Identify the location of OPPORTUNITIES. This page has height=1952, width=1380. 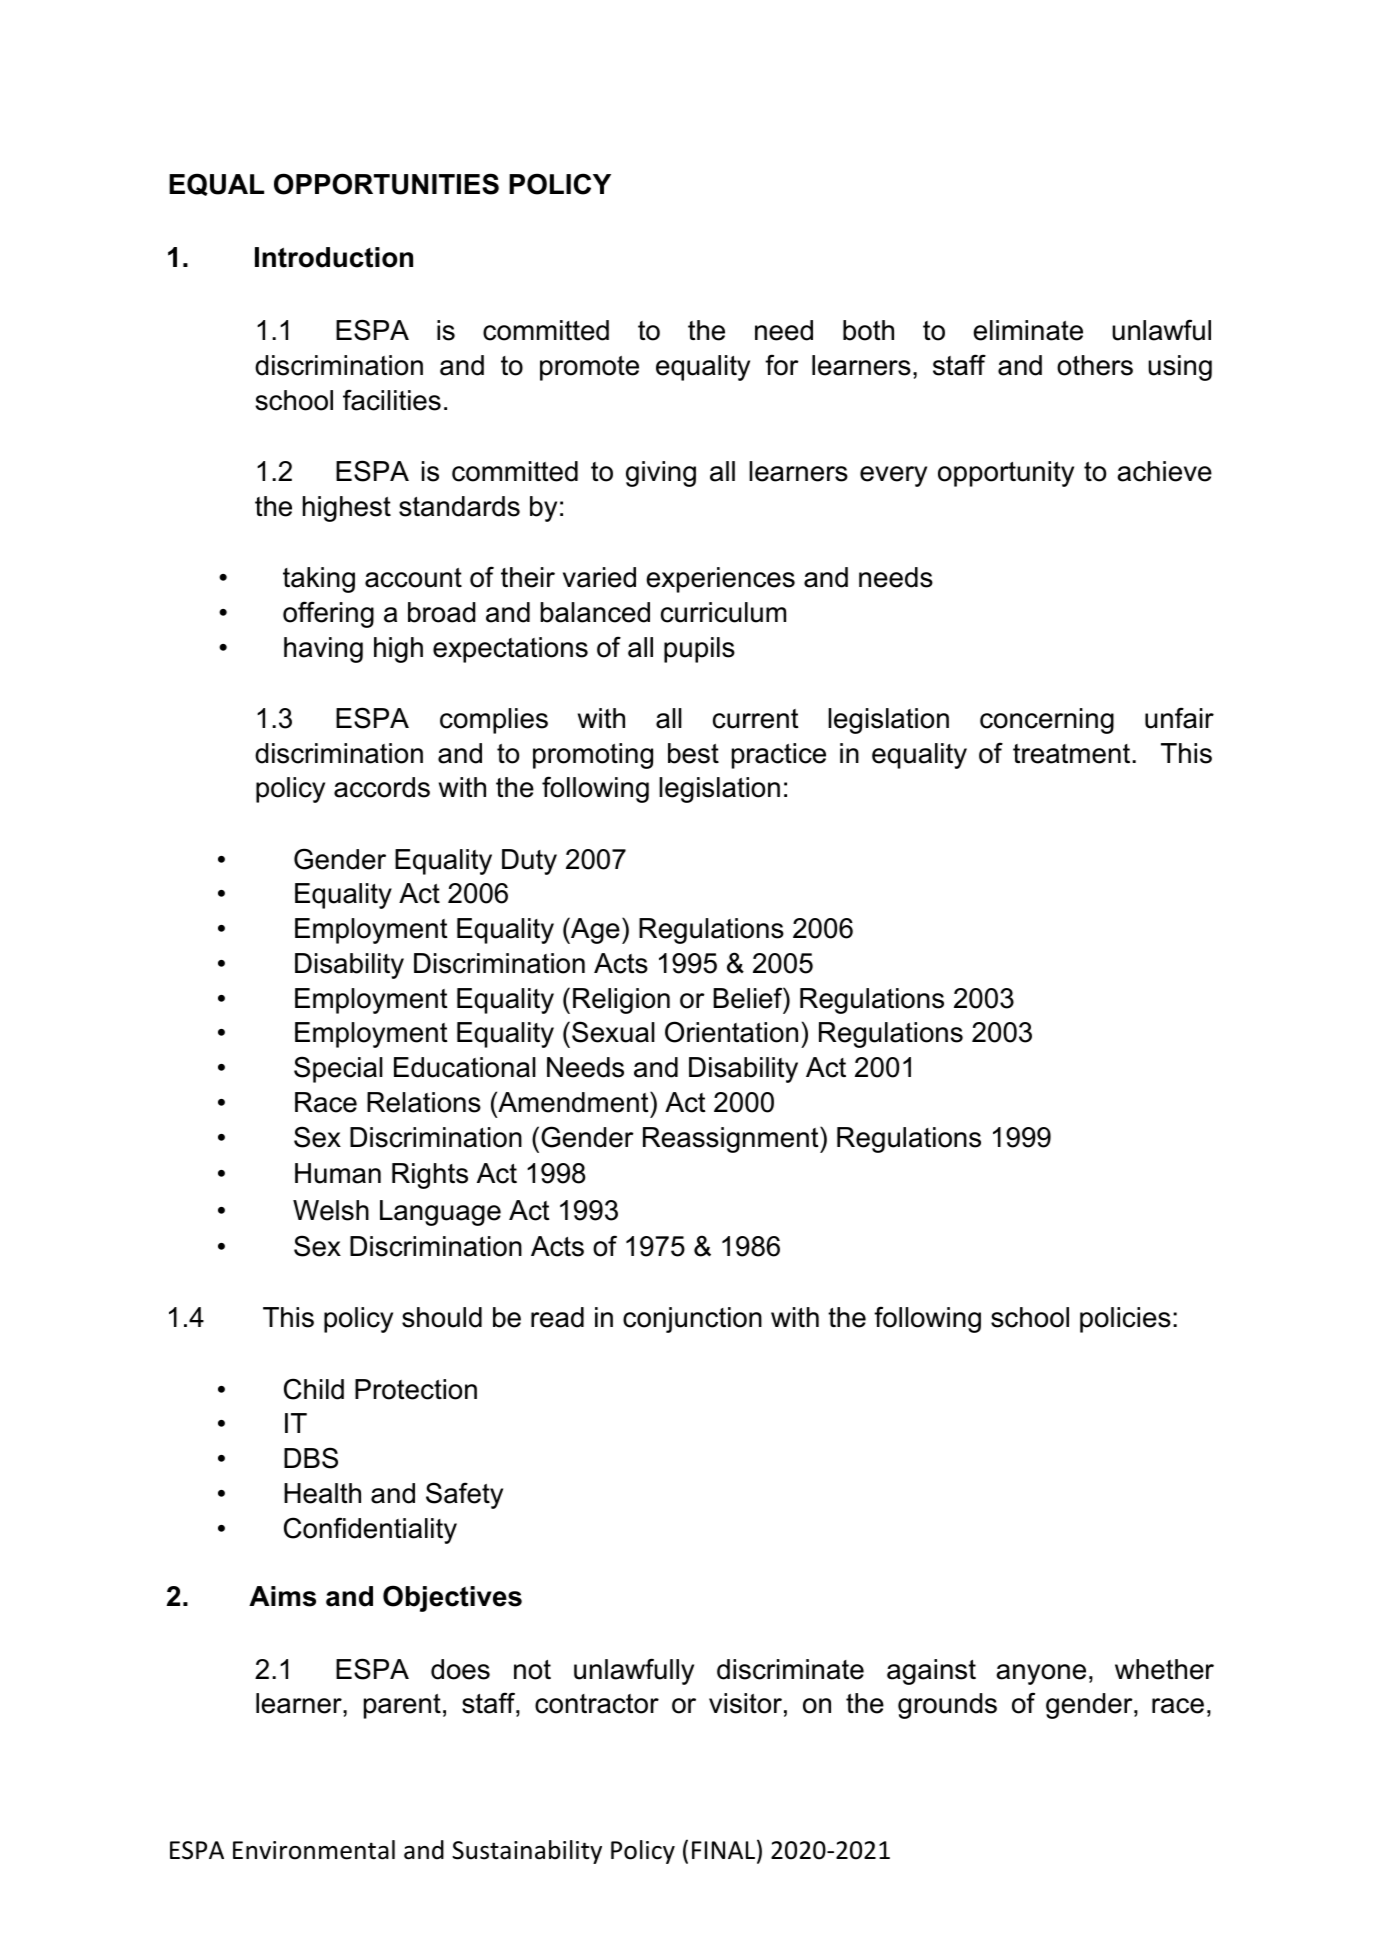
(386, 184).
